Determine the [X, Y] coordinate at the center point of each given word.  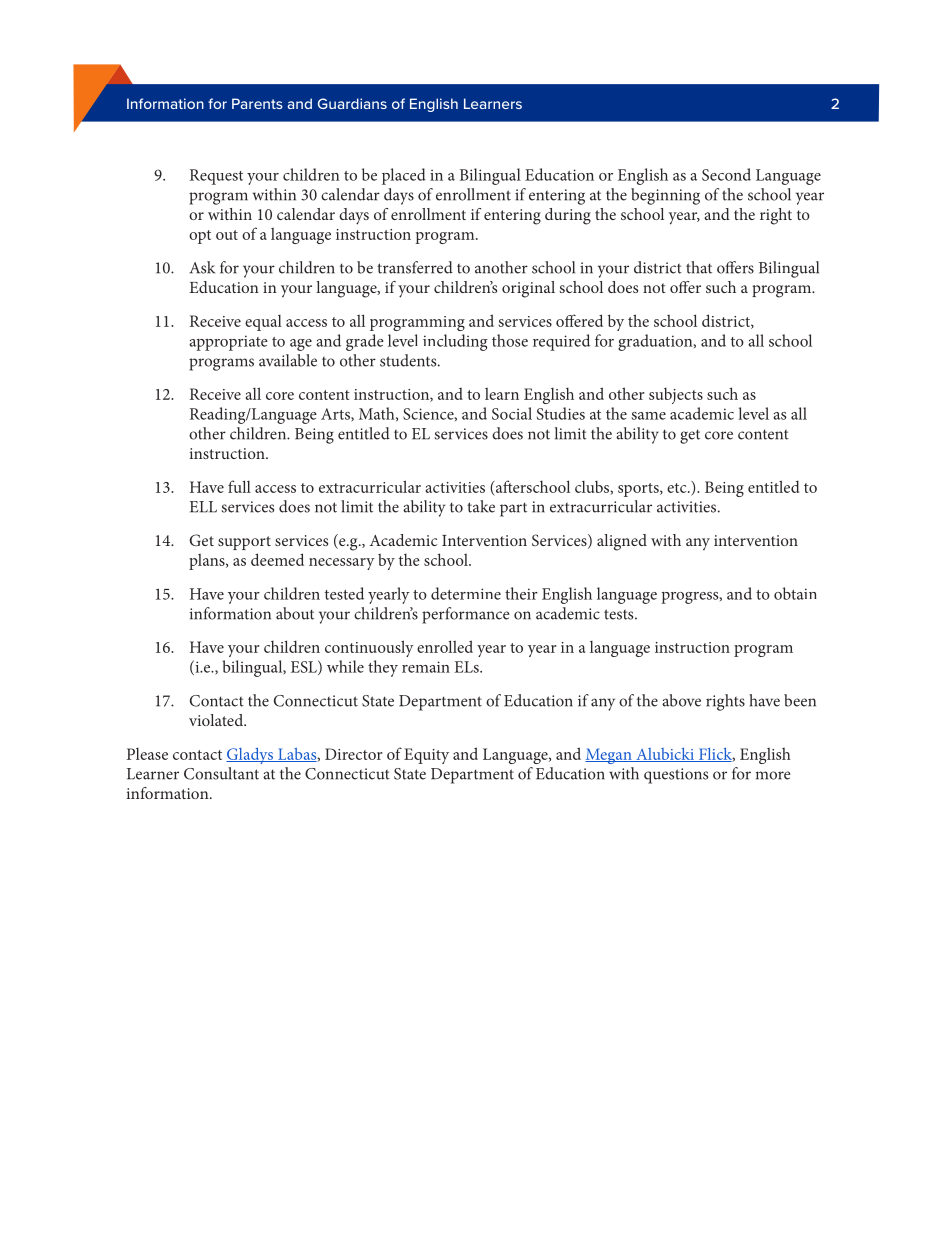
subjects [676, 396]
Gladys [250, 756]
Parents [257, 103]
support [244, 543]
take [481, 506]
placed [404, 176]
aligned [622, 542]
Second [726, 174]
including [455, 342]
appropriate [228, 343]
